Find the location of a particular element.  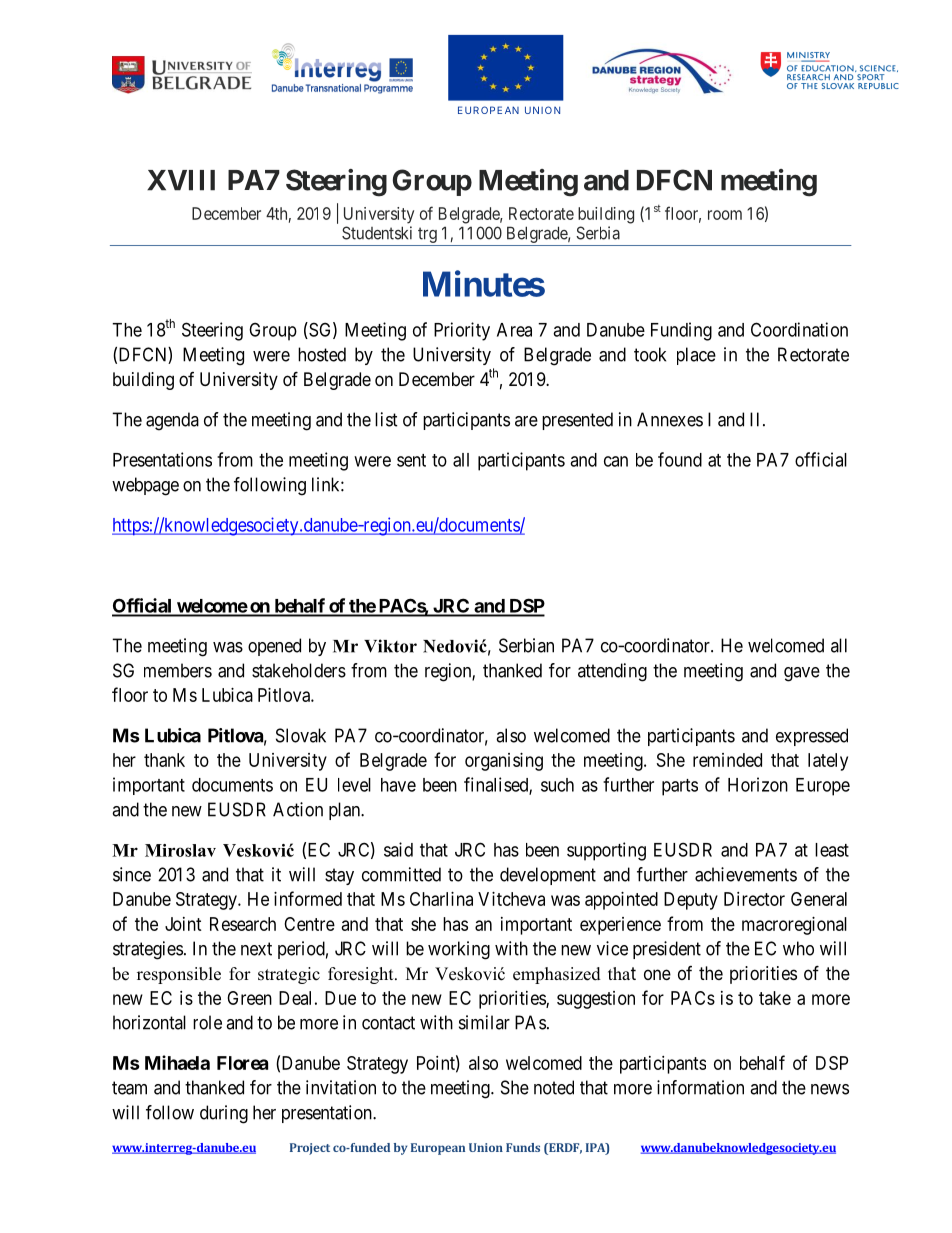

XVIII is located at coordinates (181, 180).
